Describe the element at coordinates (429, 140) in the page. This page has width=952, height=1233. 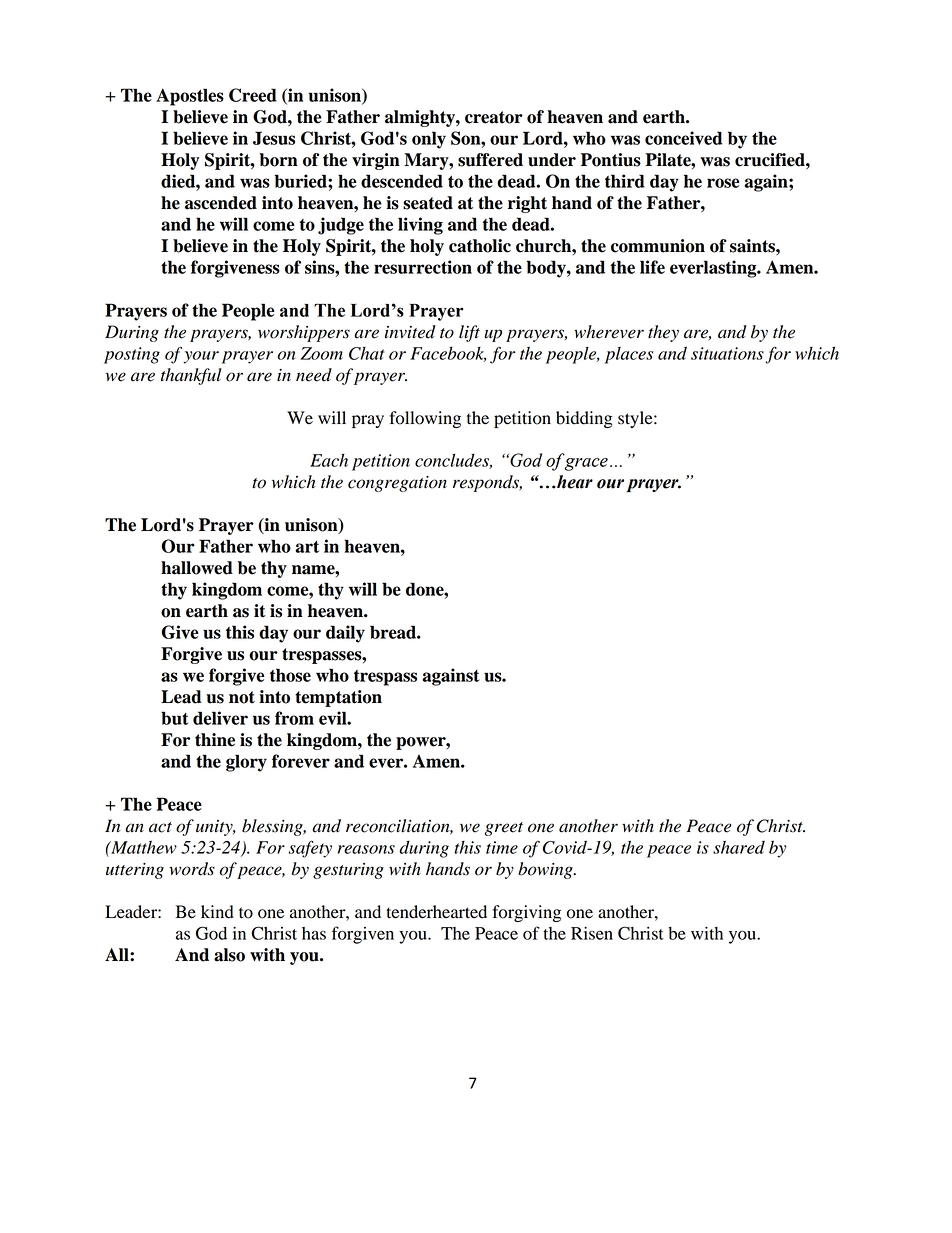
I see `only` at that location.
